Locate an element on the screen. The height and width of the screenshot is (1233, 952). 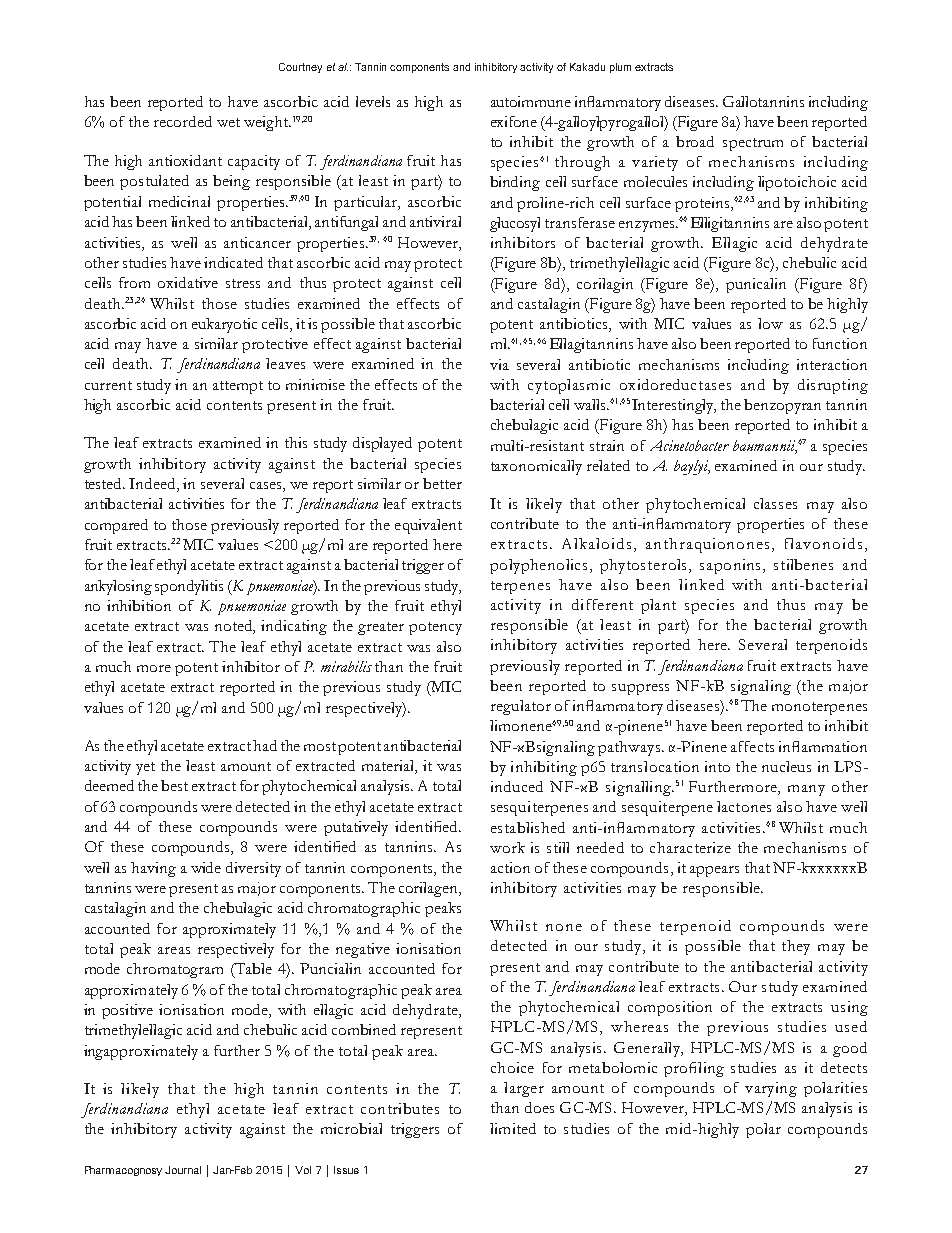
Journal is located at coordinates (183, 1170).
